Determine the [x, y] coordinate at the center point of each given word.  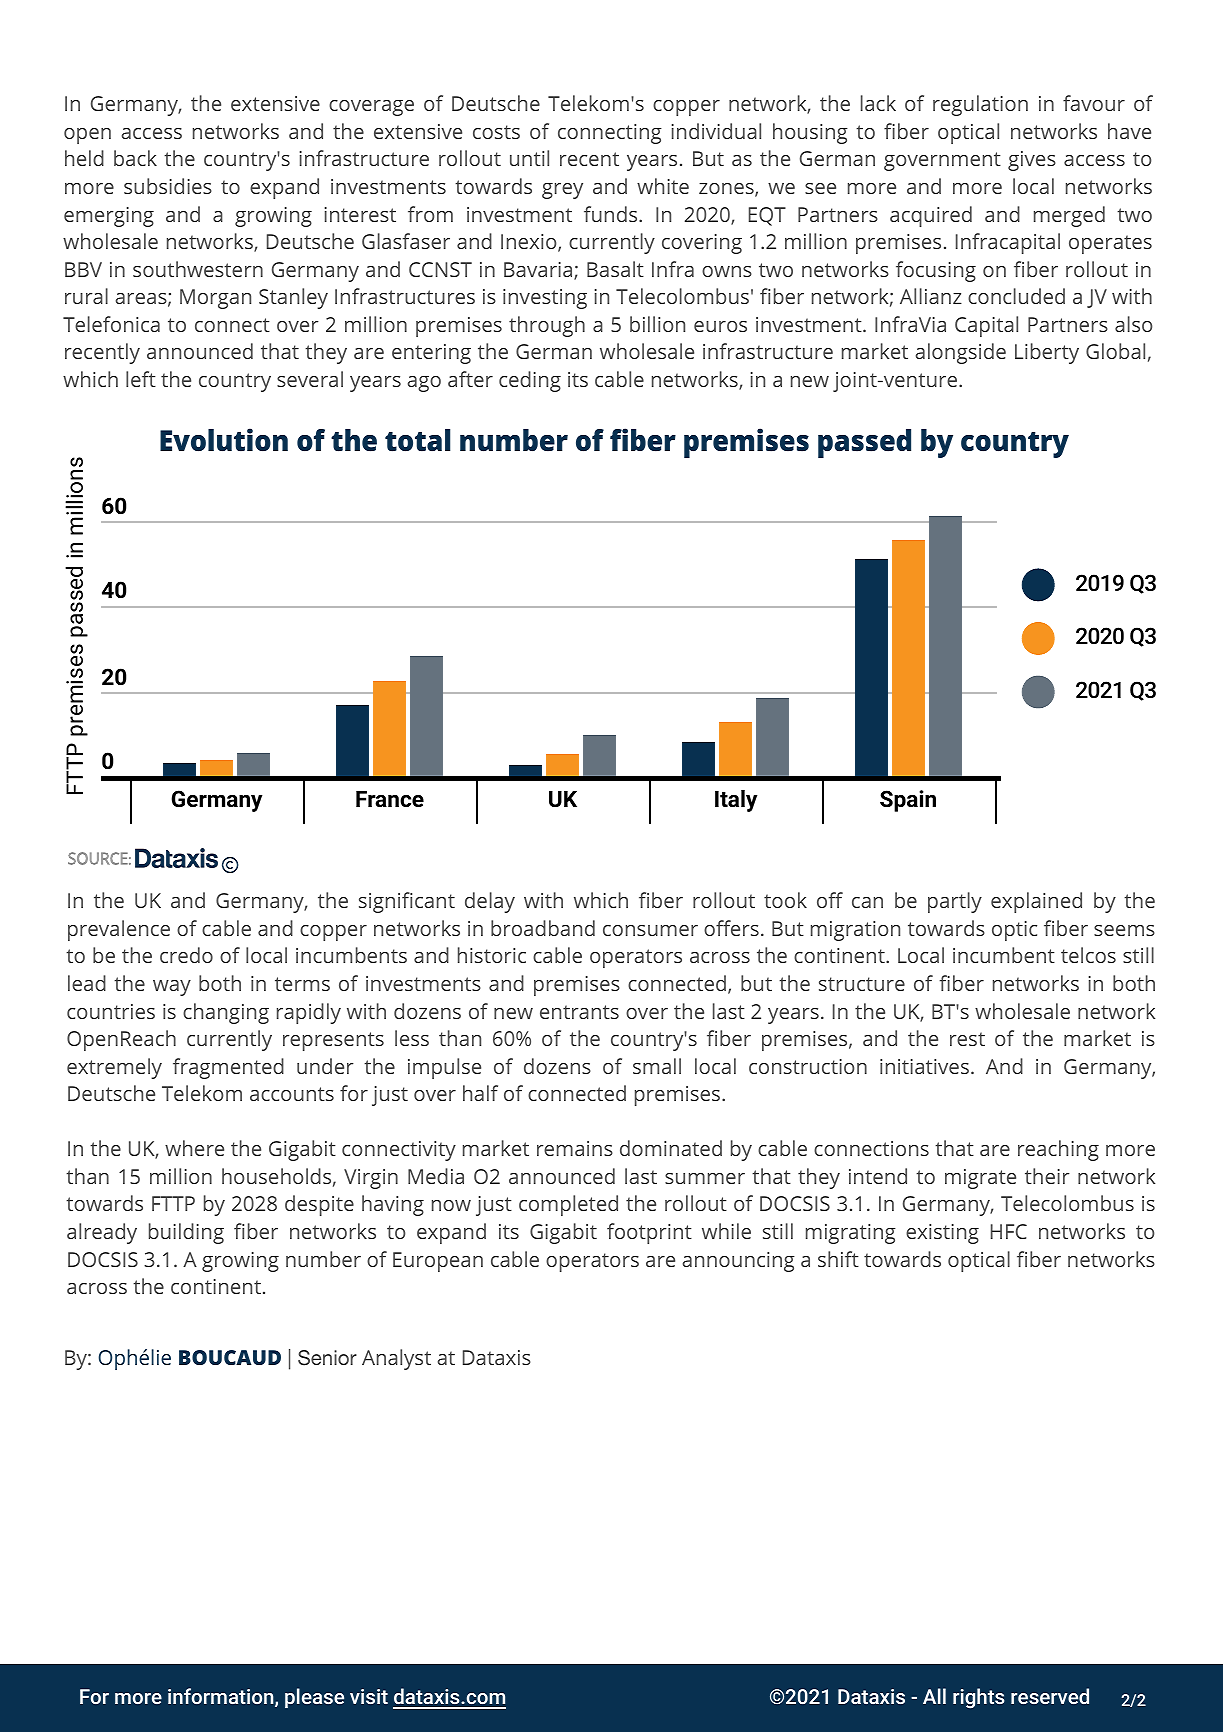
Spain [908, 801]
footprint [649, 1233]
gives [1032, 161]
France [390, 799]
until [529, 158]
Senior [327, 1358]
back [135, 158]
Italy [736, 801]
